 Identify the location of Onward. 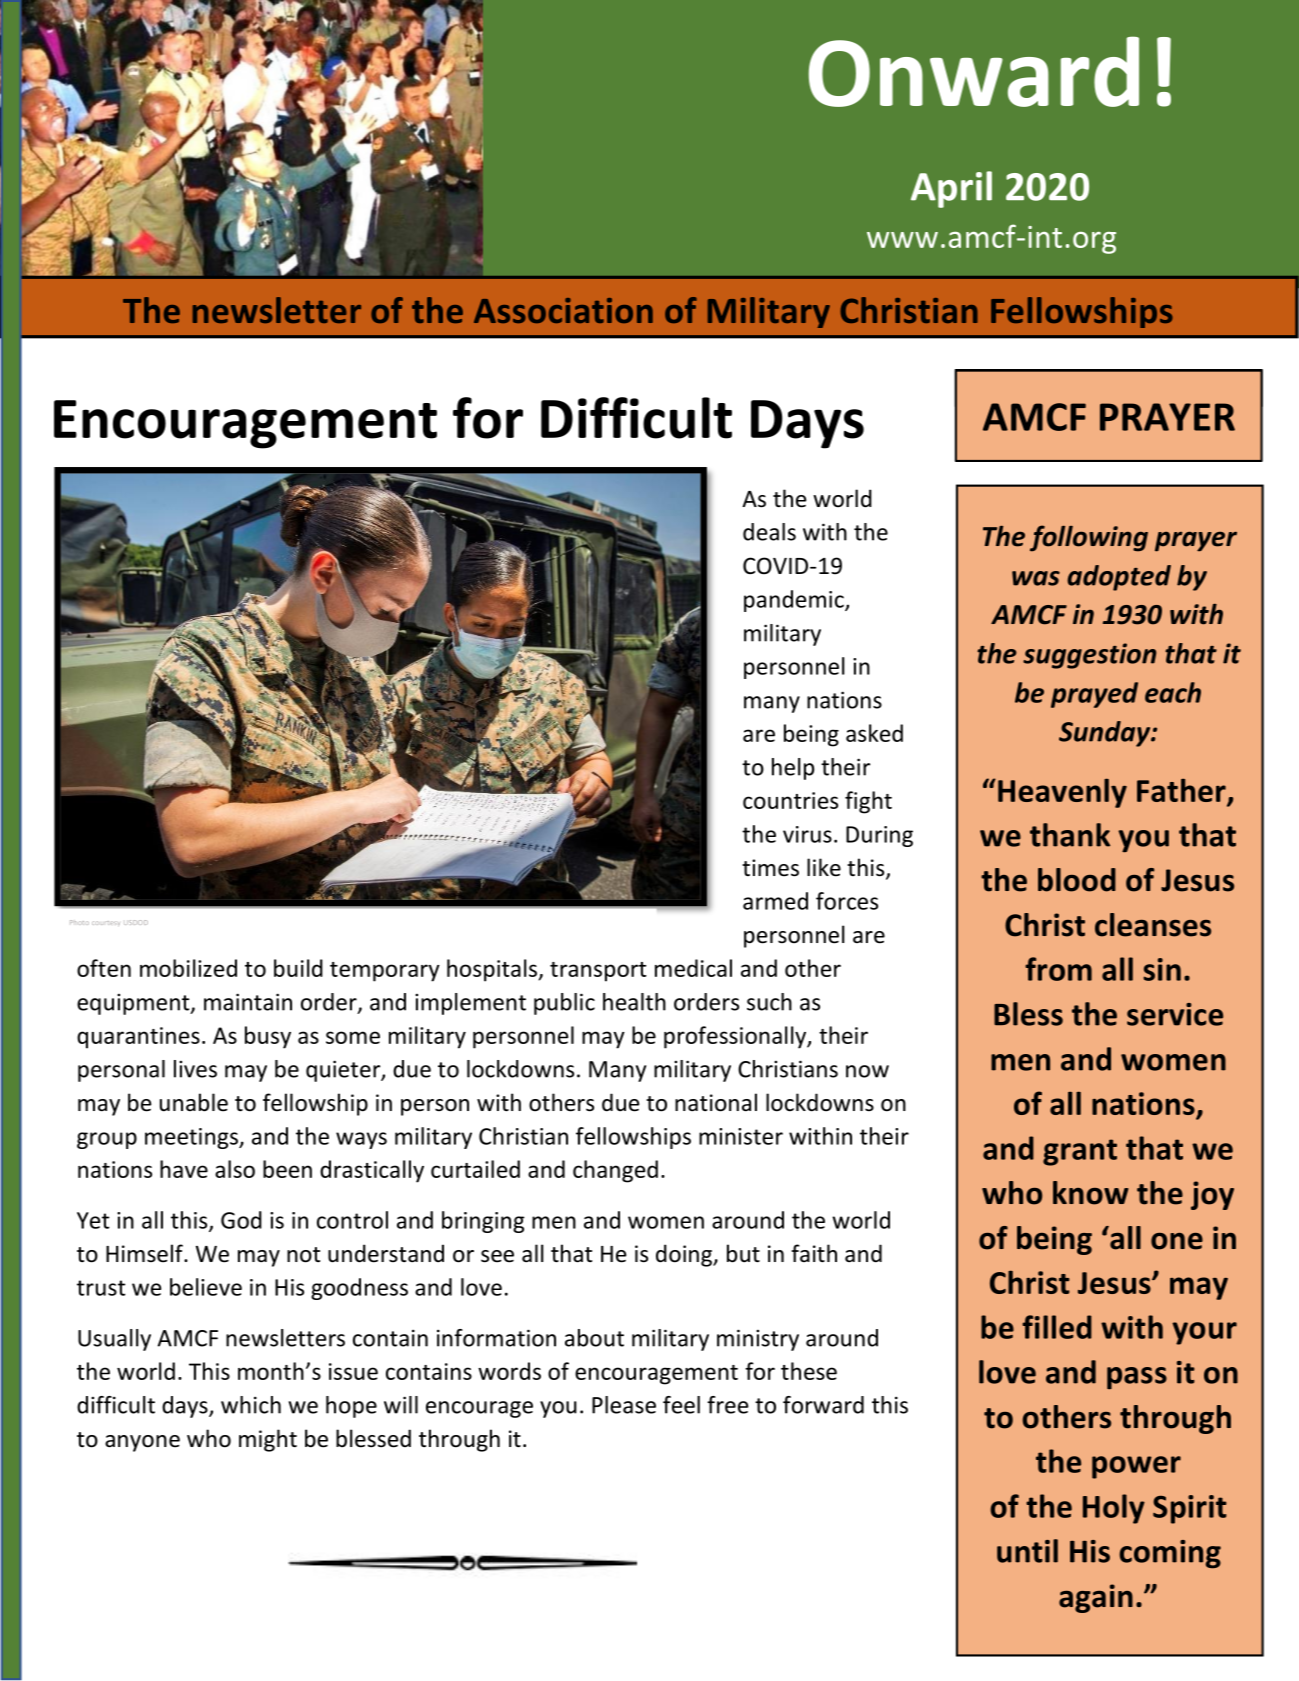
(974, 71).
